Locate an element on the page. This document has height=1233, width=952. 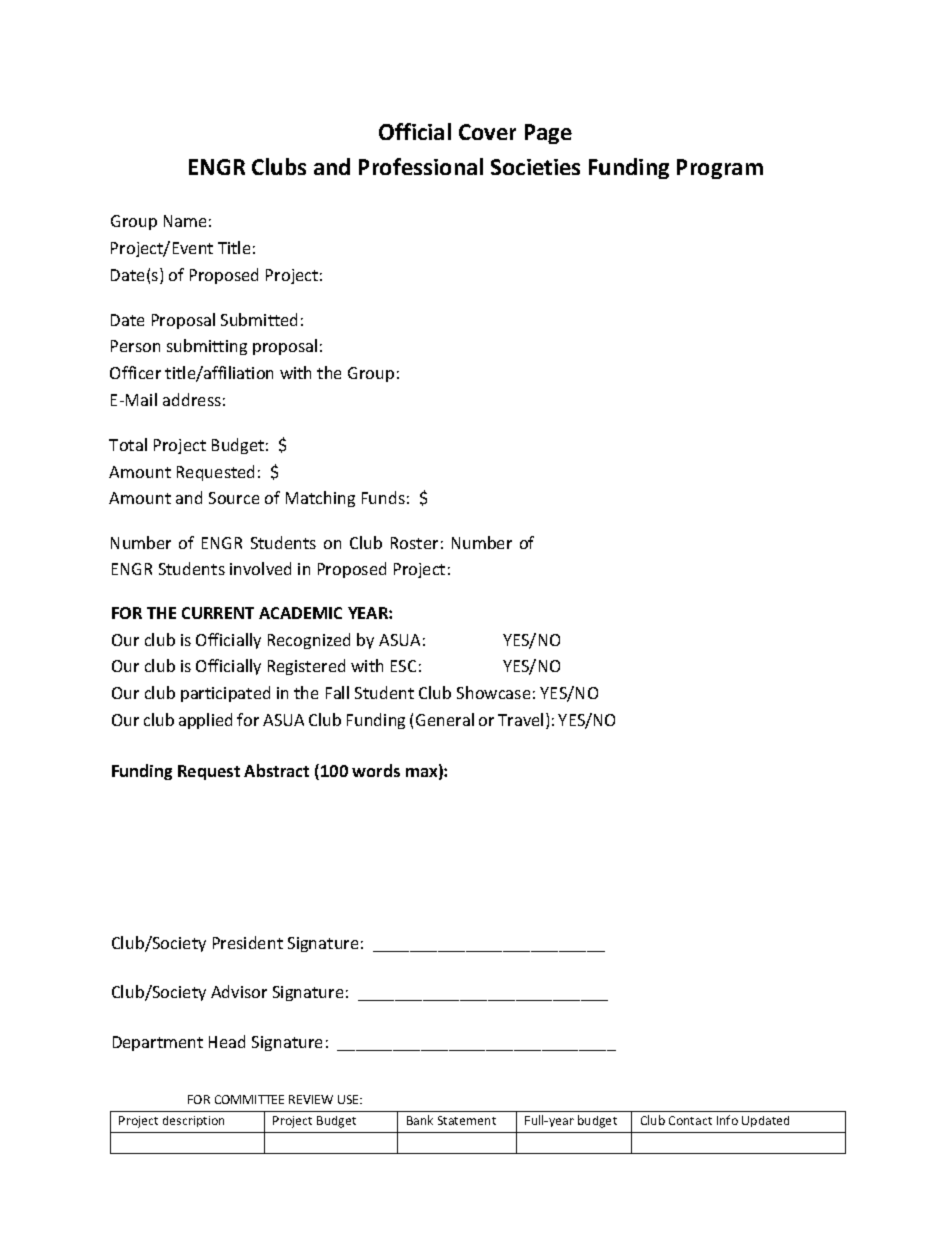
President is located at coordinates (248, 942).
